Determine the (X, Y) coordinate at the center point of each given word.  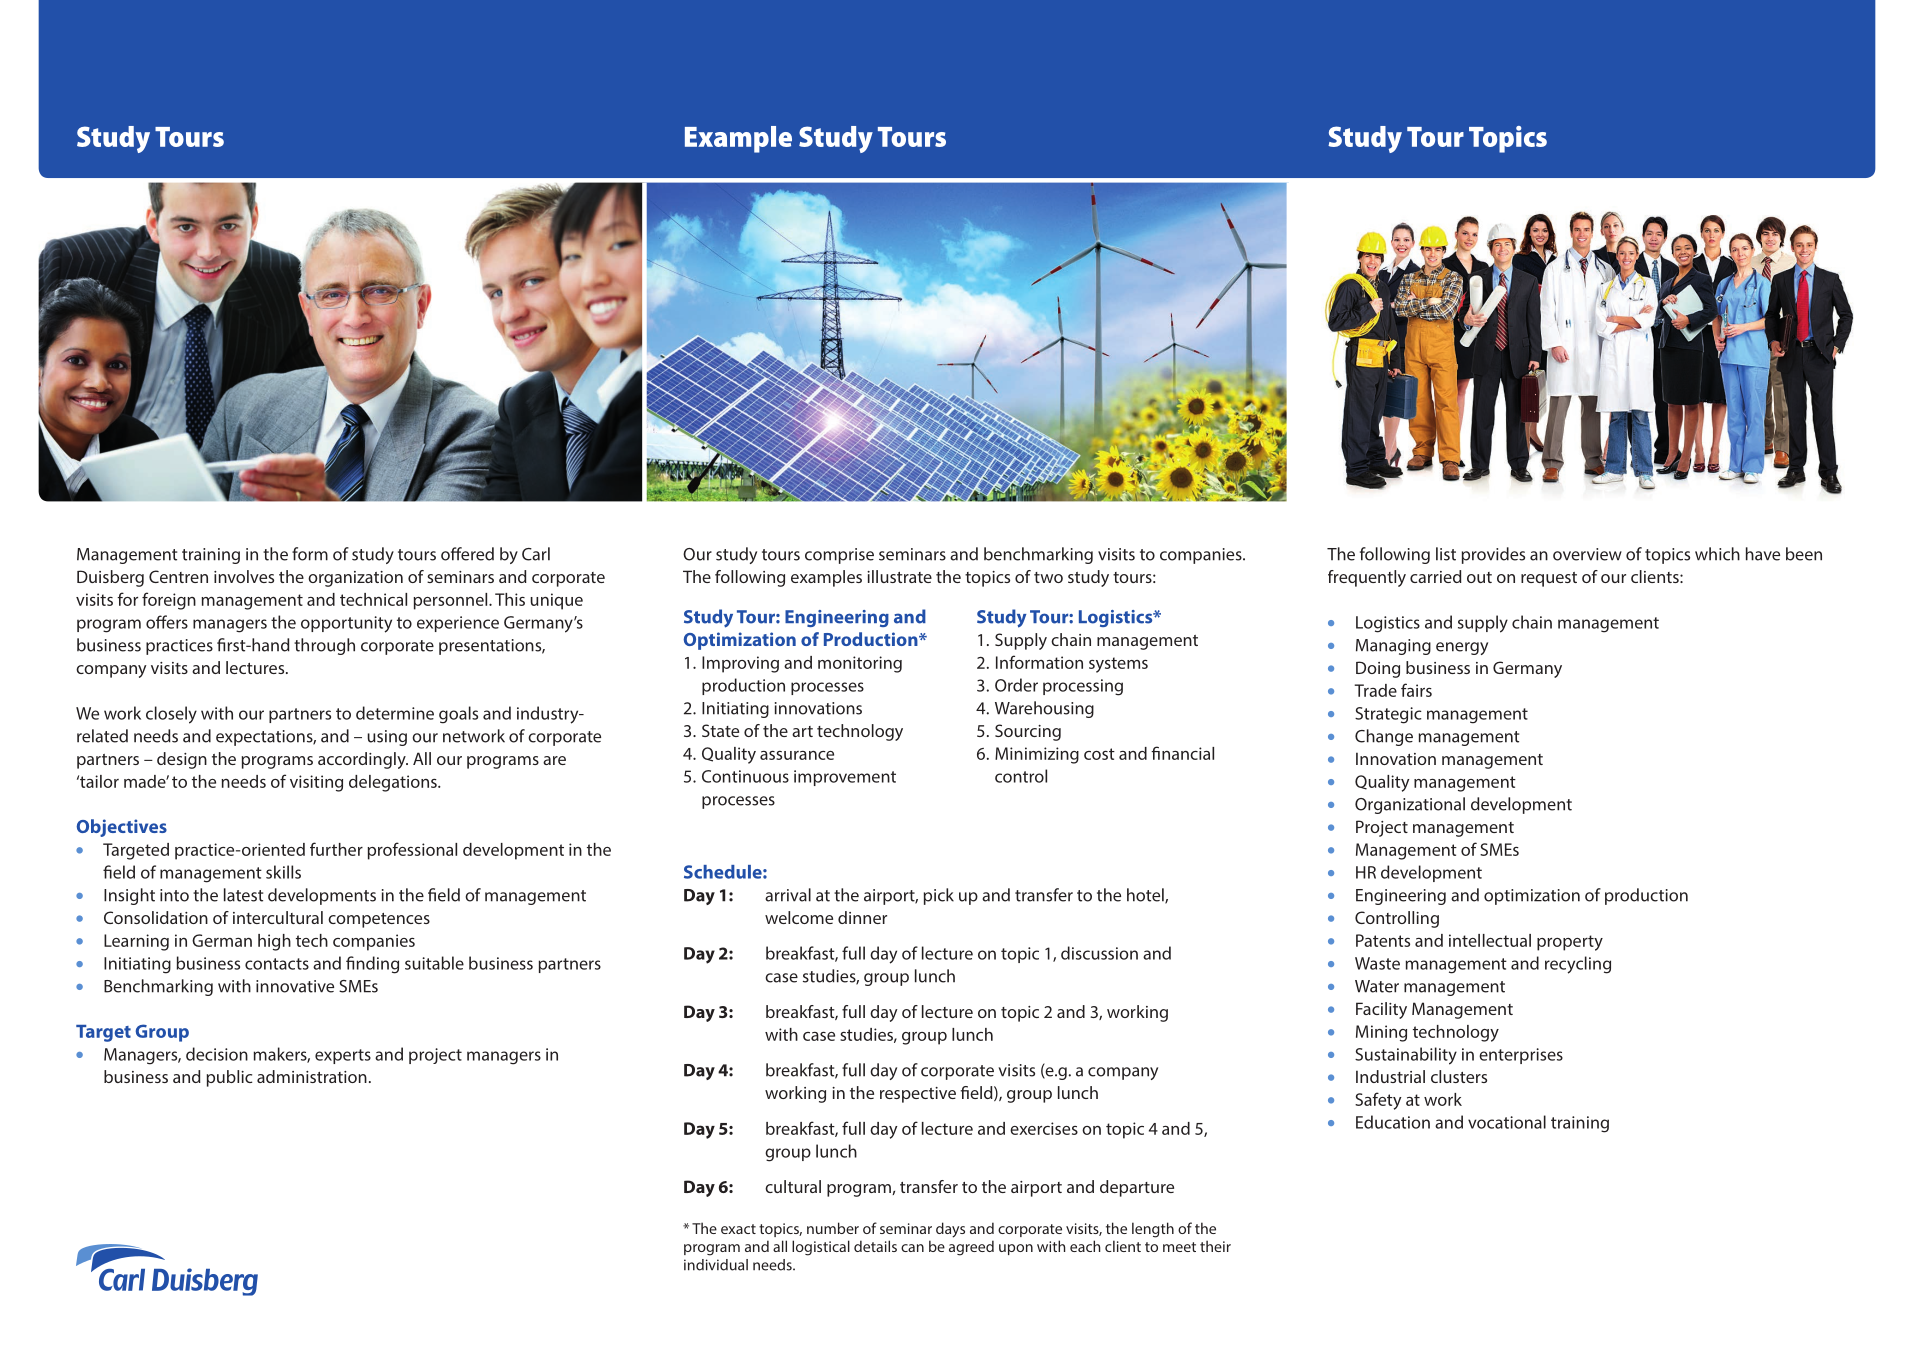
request (1549, 579)
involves (244, 576)
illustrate (899, 576)
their (1215, 1246)
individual (716, 1265)
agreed (971, 1248)
